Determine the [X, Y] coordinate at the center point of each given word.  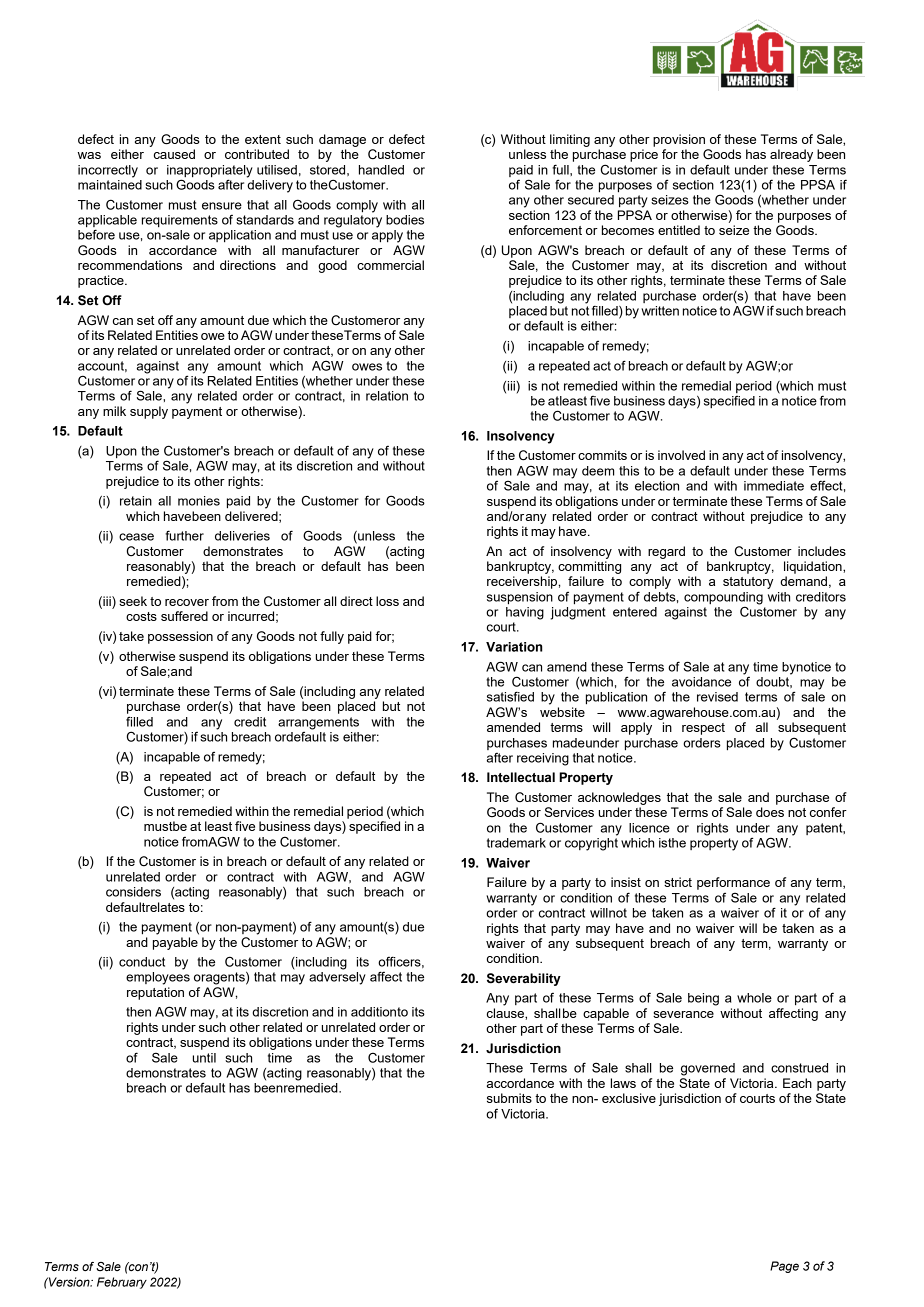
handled [381, 170]
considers [133, 892]
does [770, 812]
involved [681, 455]
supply [149, 412]
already [791, 155]
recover [187, 602]
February [122, 1283]
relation [387, 396]
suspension [520, 598]
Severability [524, 979]
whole [754, 998]
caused [174, 154]
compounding [723, 599]
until [204, 1058]
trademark [516, 843]
